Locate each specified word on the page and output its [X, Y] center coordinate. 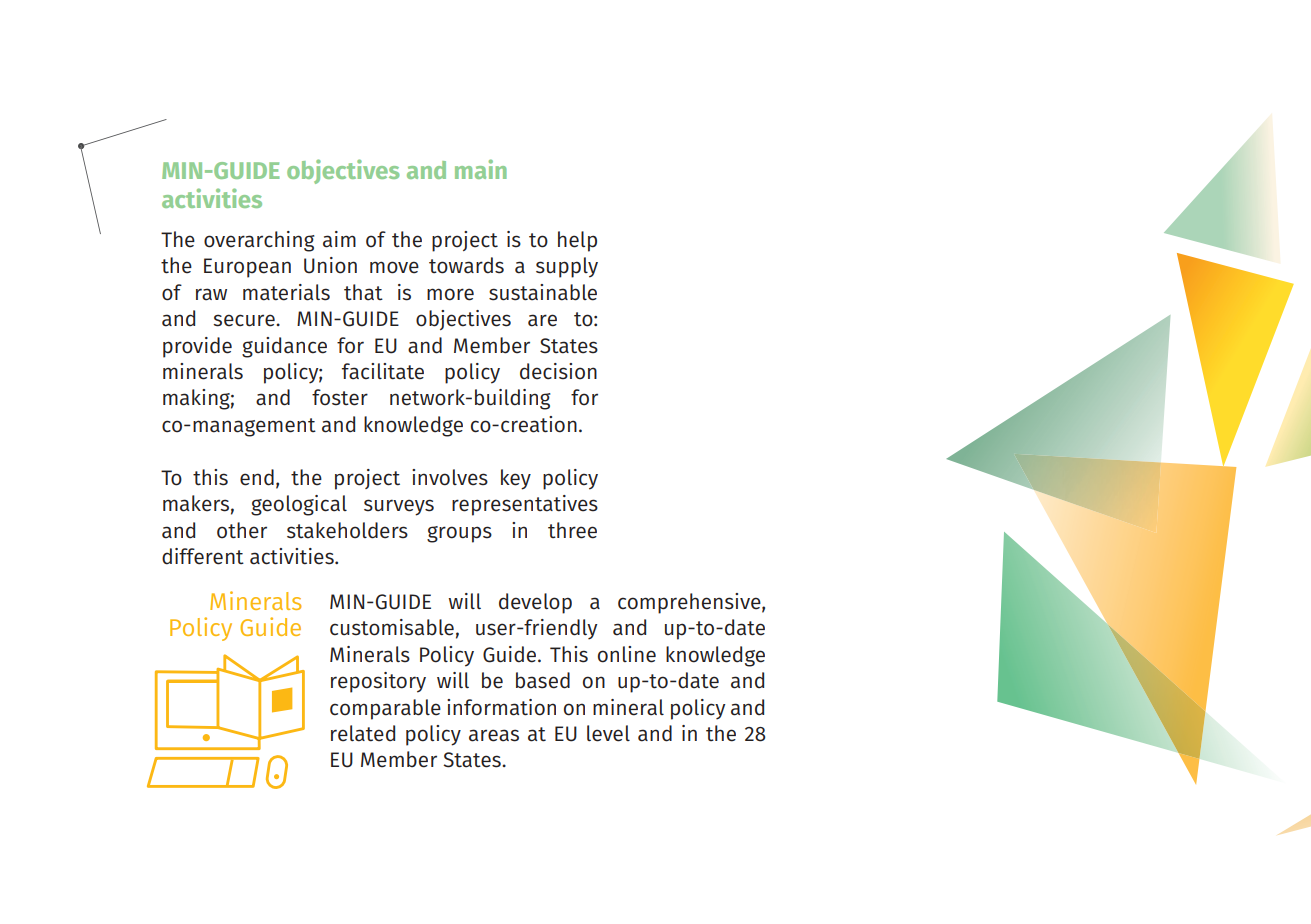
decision [558, 371]
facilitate [383, 371]
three [572, 530]
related [363, 733]
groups [459, 534]
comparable [385, 709]
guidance [284, 347]
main [481, 169]
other [242, 530]
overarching [259, 241]
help [577, 241]
